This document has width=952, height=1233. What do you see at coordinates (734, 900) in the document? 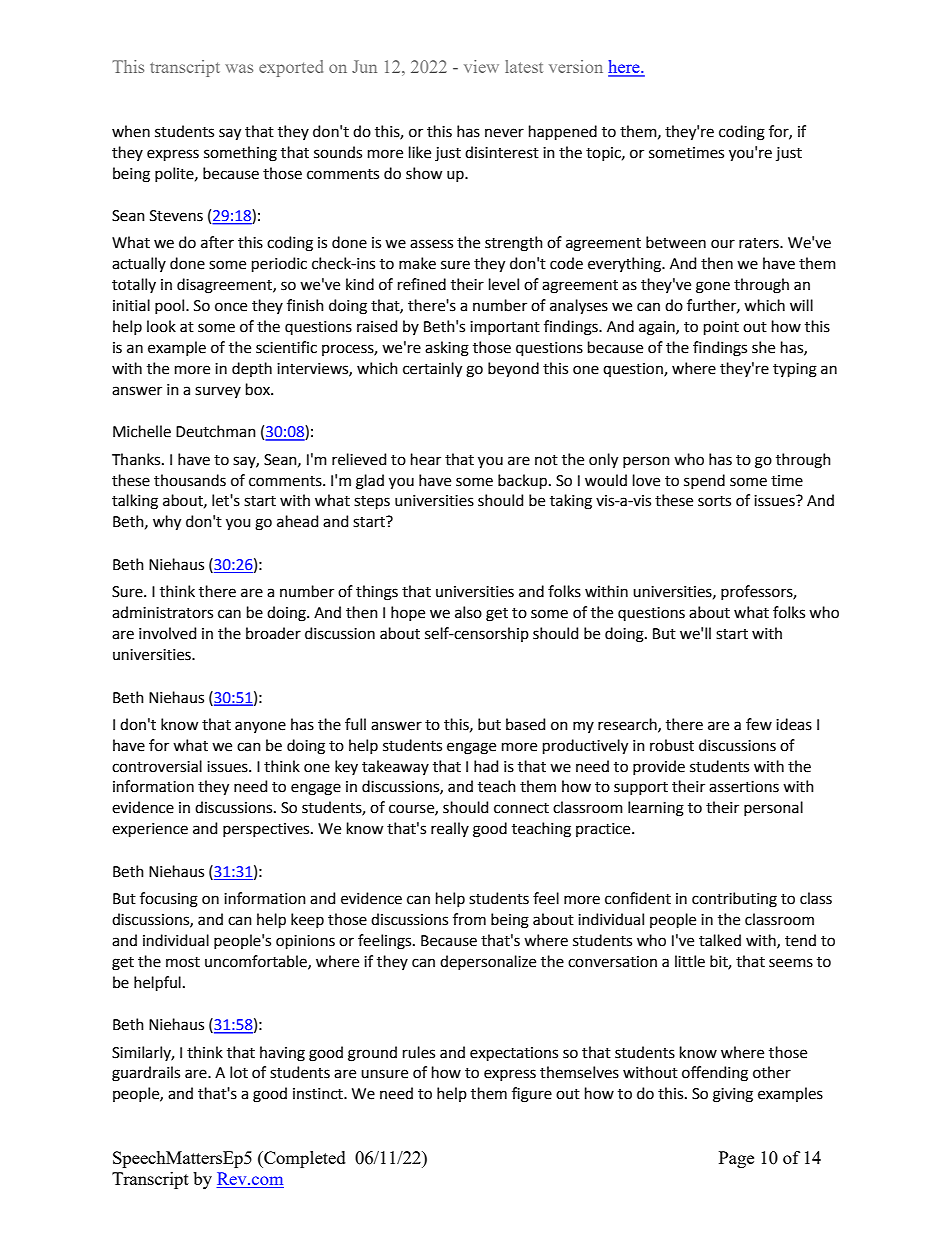
I see `contributing` at bounding box center [734, 900].
